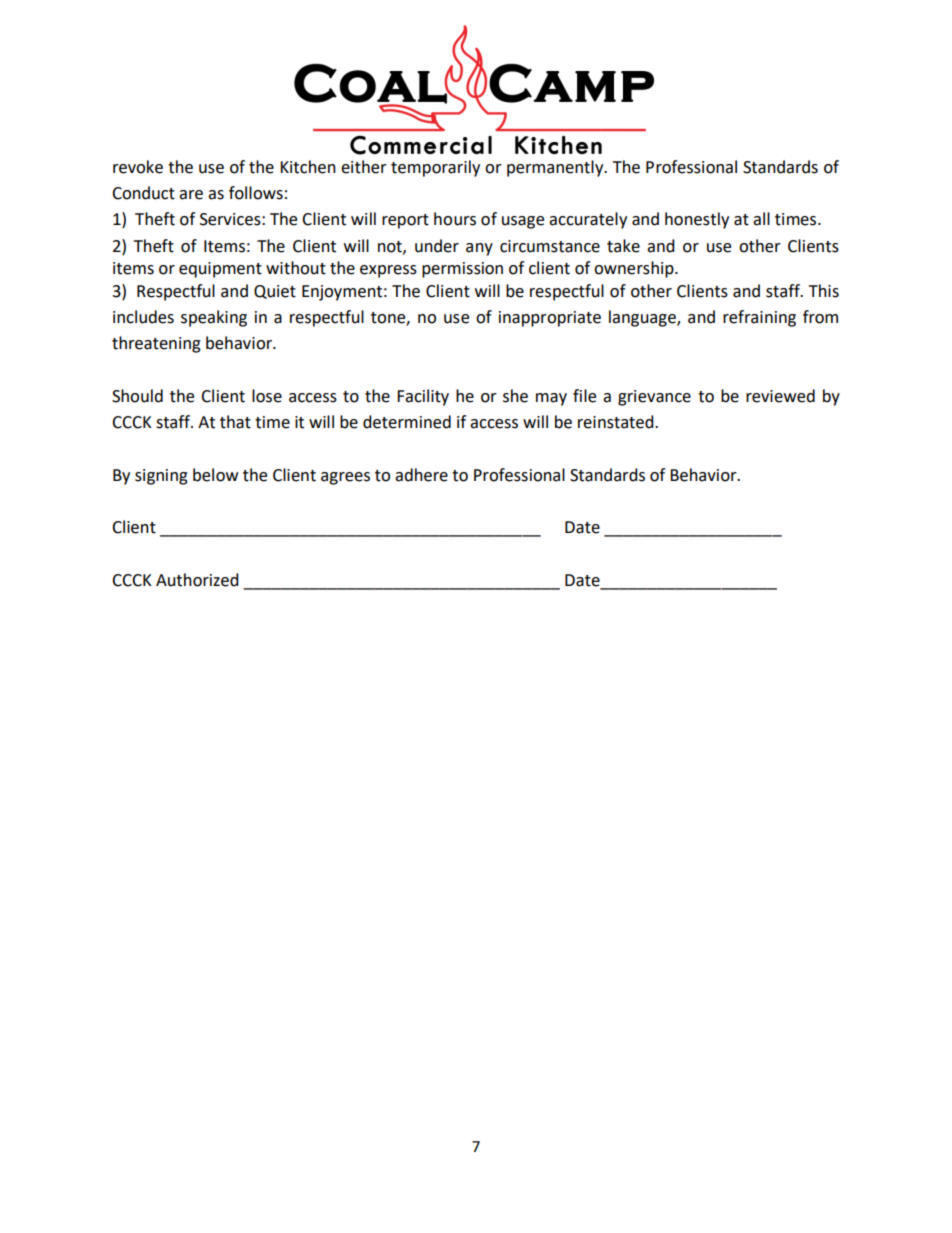  Describe the element at coordinates (267, 396) in the page. I see `lose` at that location.
